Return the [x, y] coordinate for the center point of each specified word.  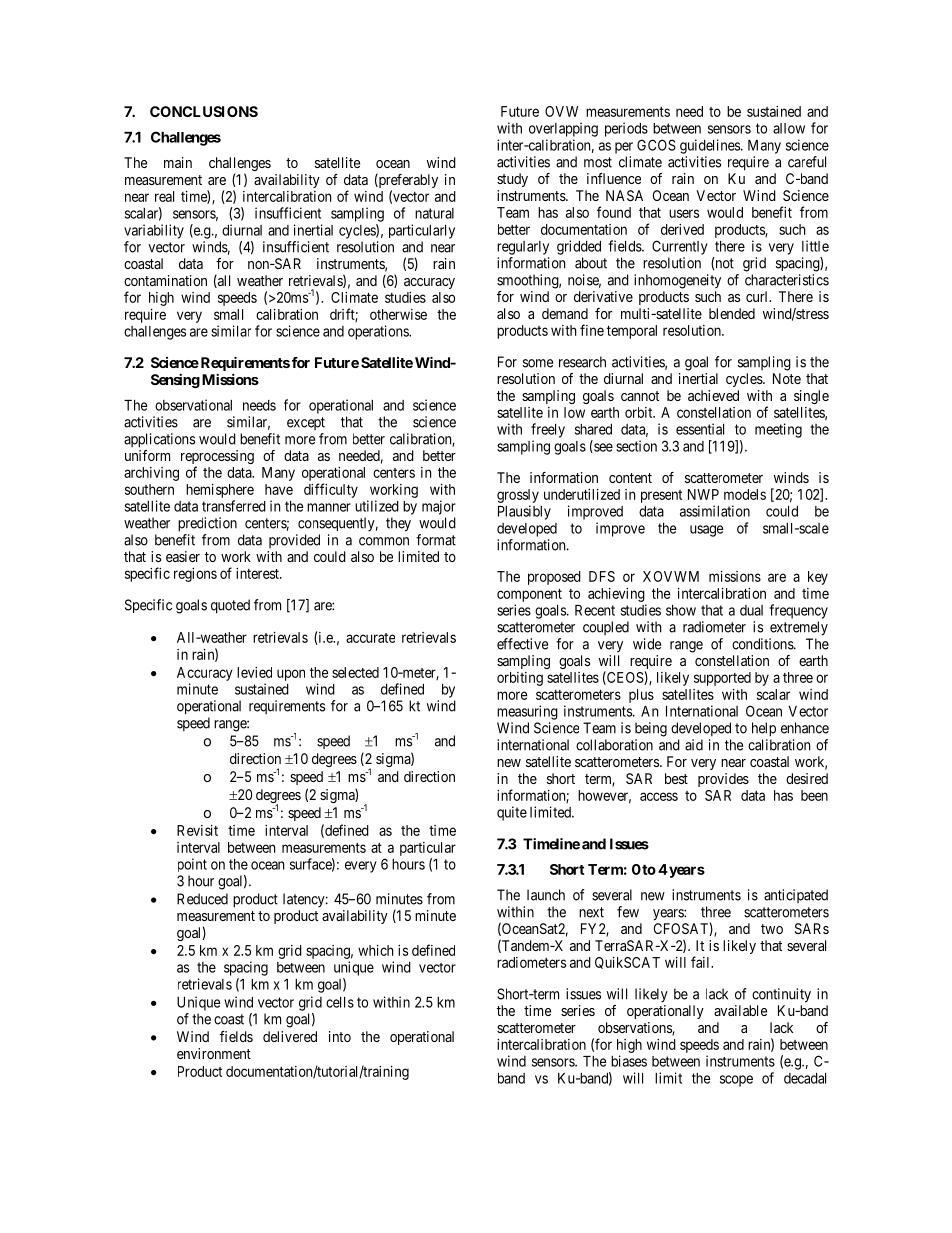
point [192, 865]
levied [254, 672]
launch [546, 895]
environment [214, 1053]
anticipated [796, 896]
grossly [518, 496]
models [745, 494]
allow [789, 128]
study [512, 180]
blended [732, 313]
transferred [234, 506]
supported [722, 679]
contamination [165, 280]
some [538, 363]
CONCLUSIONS [204, 111]
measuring [527, 712]
